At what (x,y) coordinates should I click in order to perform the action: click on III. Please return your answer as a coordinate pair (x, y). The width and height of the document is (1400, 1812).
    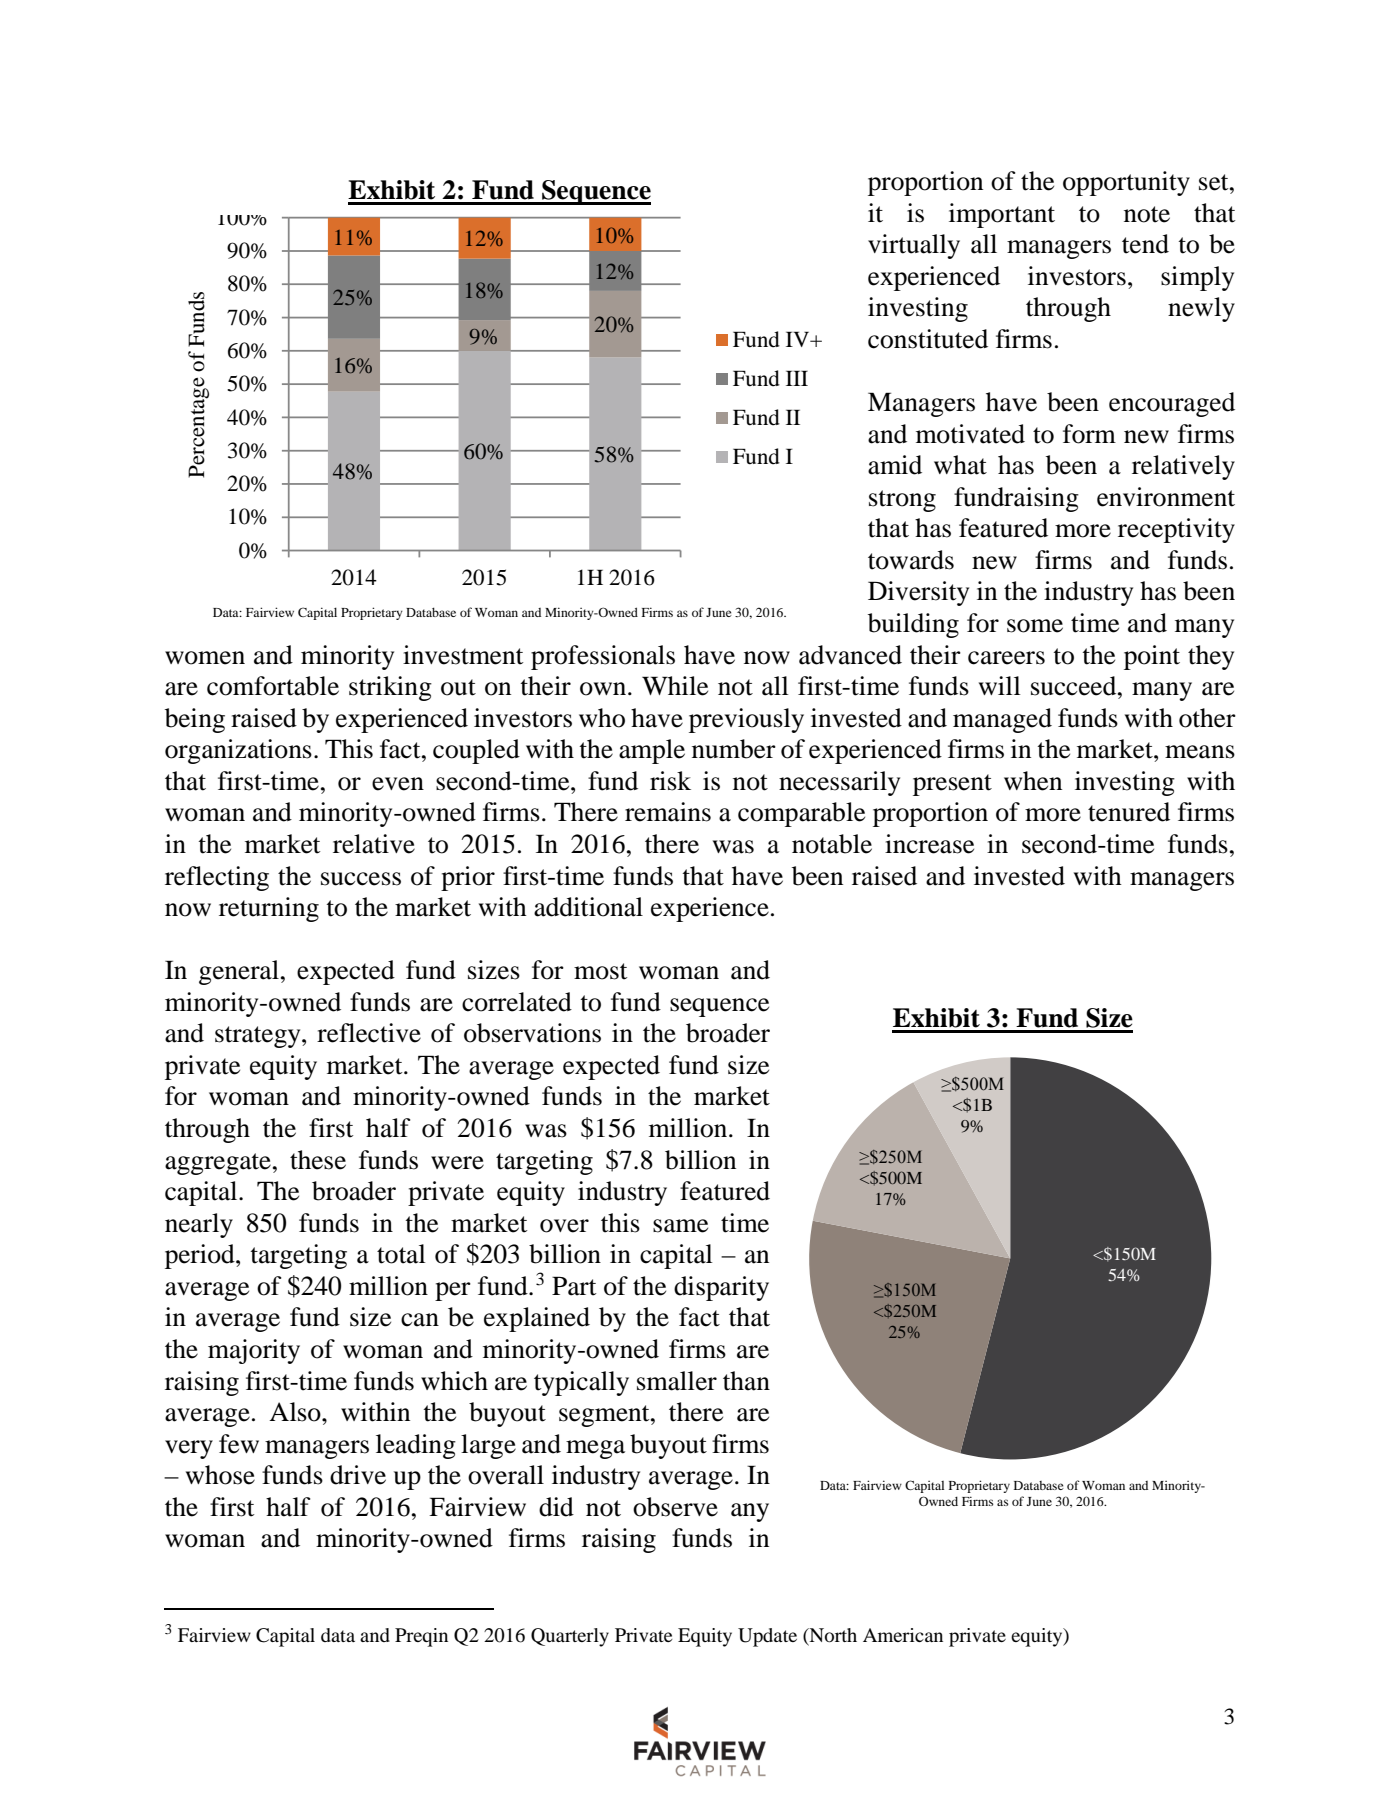
    Looking at the image, I should click on (797, 378).
